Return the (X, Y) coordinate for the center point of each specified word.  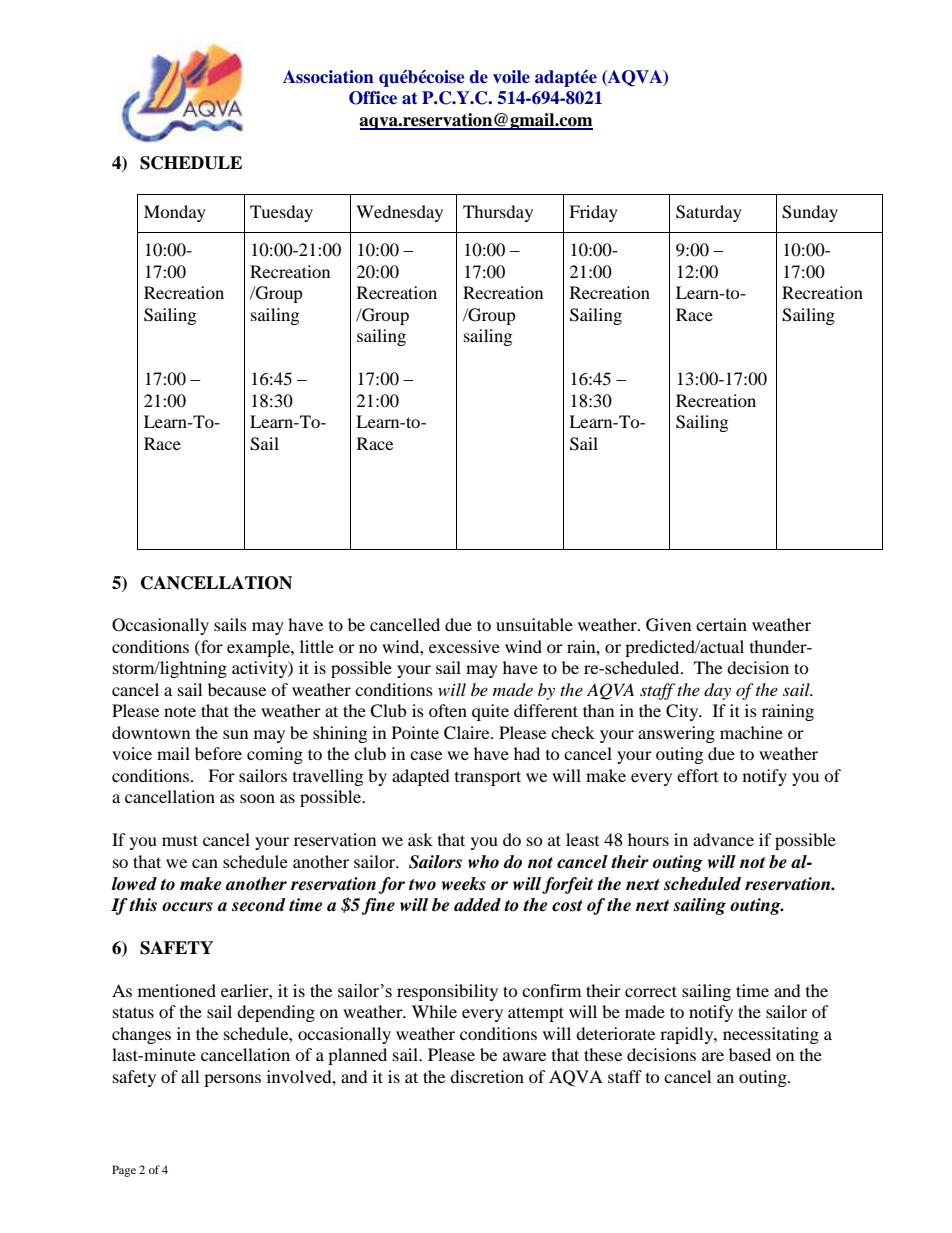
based (750, 1054)
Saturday (709, 213)
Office (373, 98)
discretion (487, 1076)
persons (232, 1080)
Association (328, 77)
